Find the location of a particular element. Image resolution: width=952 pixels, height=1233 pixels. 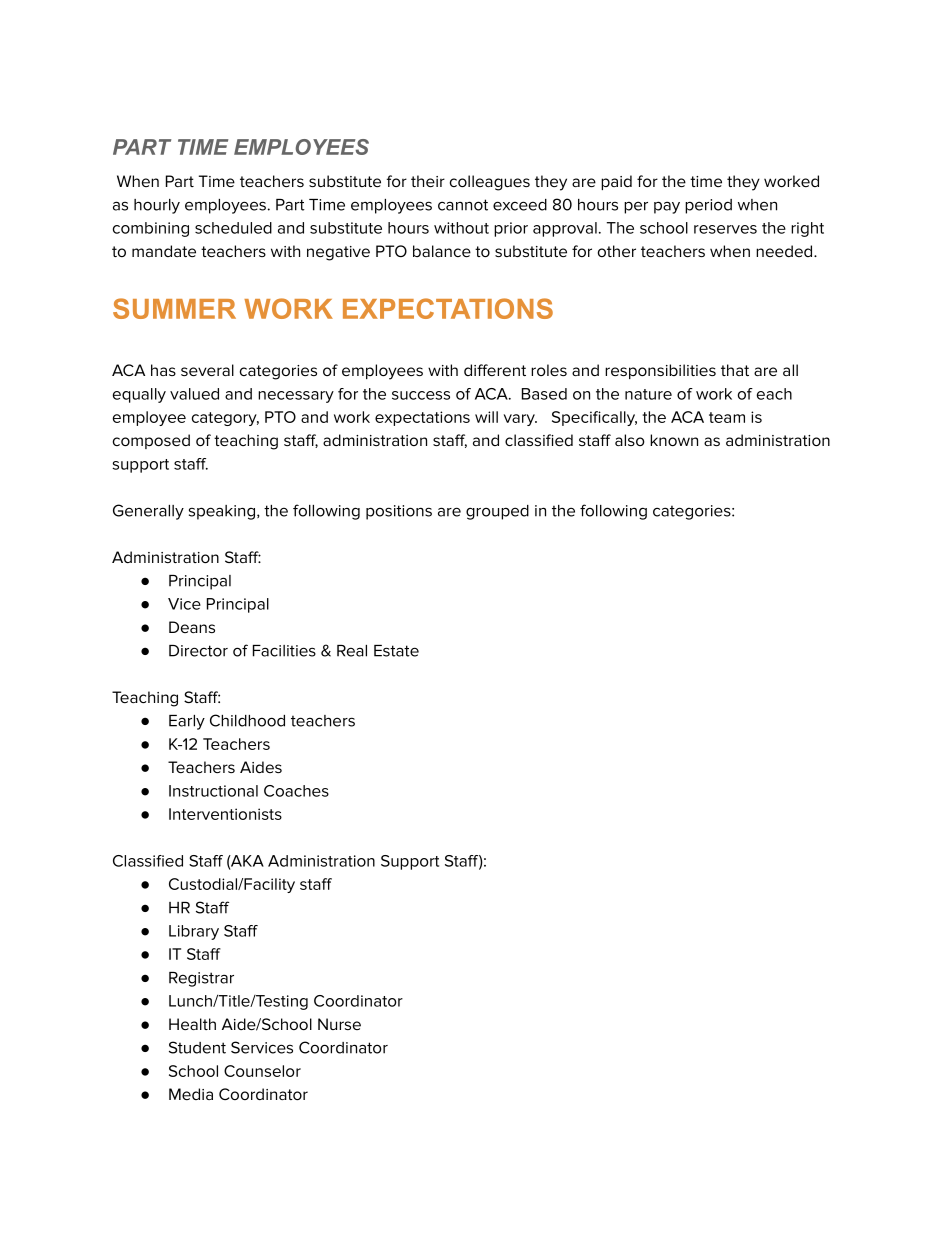

Estate is located at coordinates (396, 651).
